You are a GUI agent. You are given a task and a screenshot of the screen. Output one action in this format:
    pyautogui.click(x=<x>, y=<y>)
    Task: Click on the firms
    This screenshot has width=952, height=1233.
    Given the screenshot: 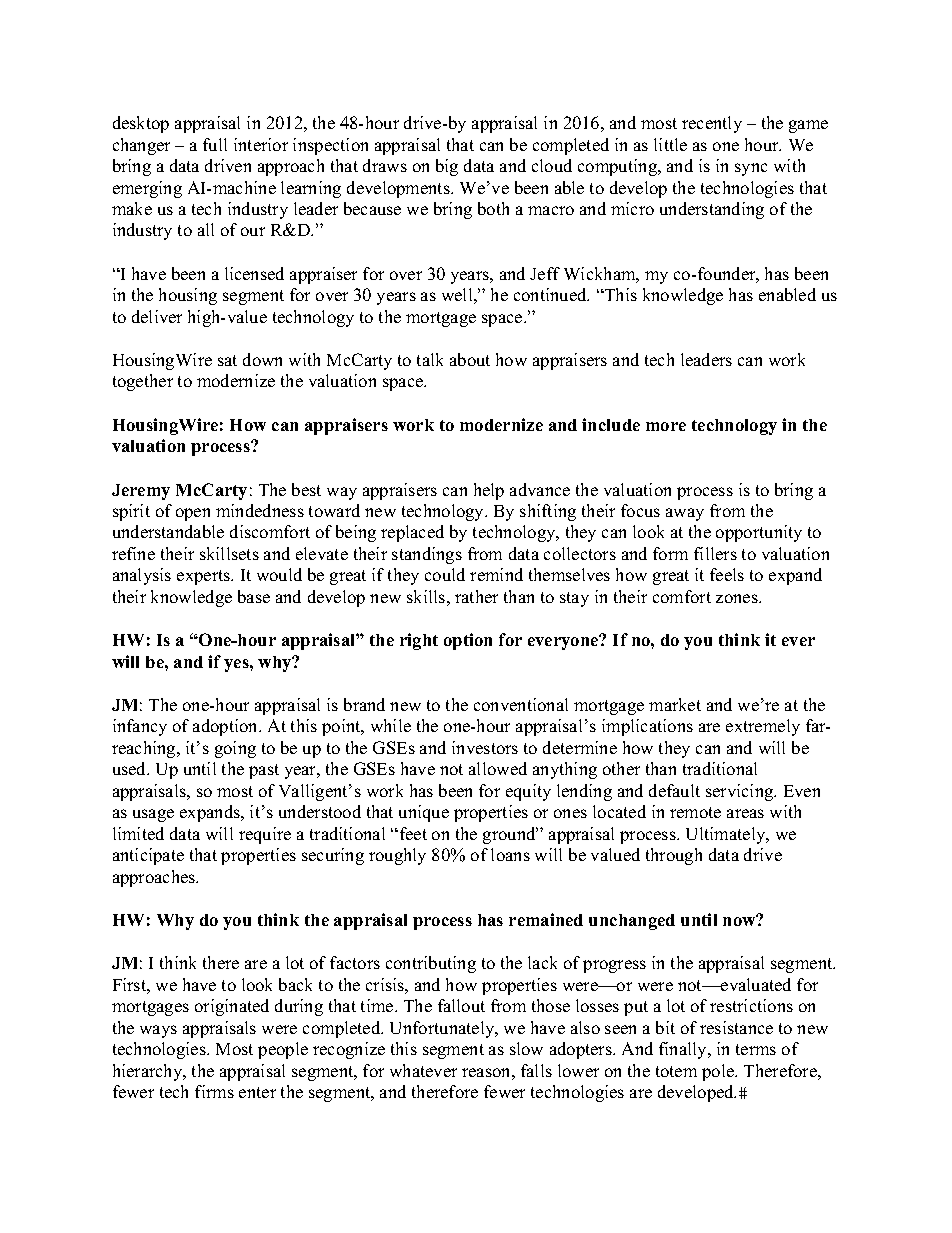 What is the action you would take?
    pyautogui.click(x=214, y=1091)
